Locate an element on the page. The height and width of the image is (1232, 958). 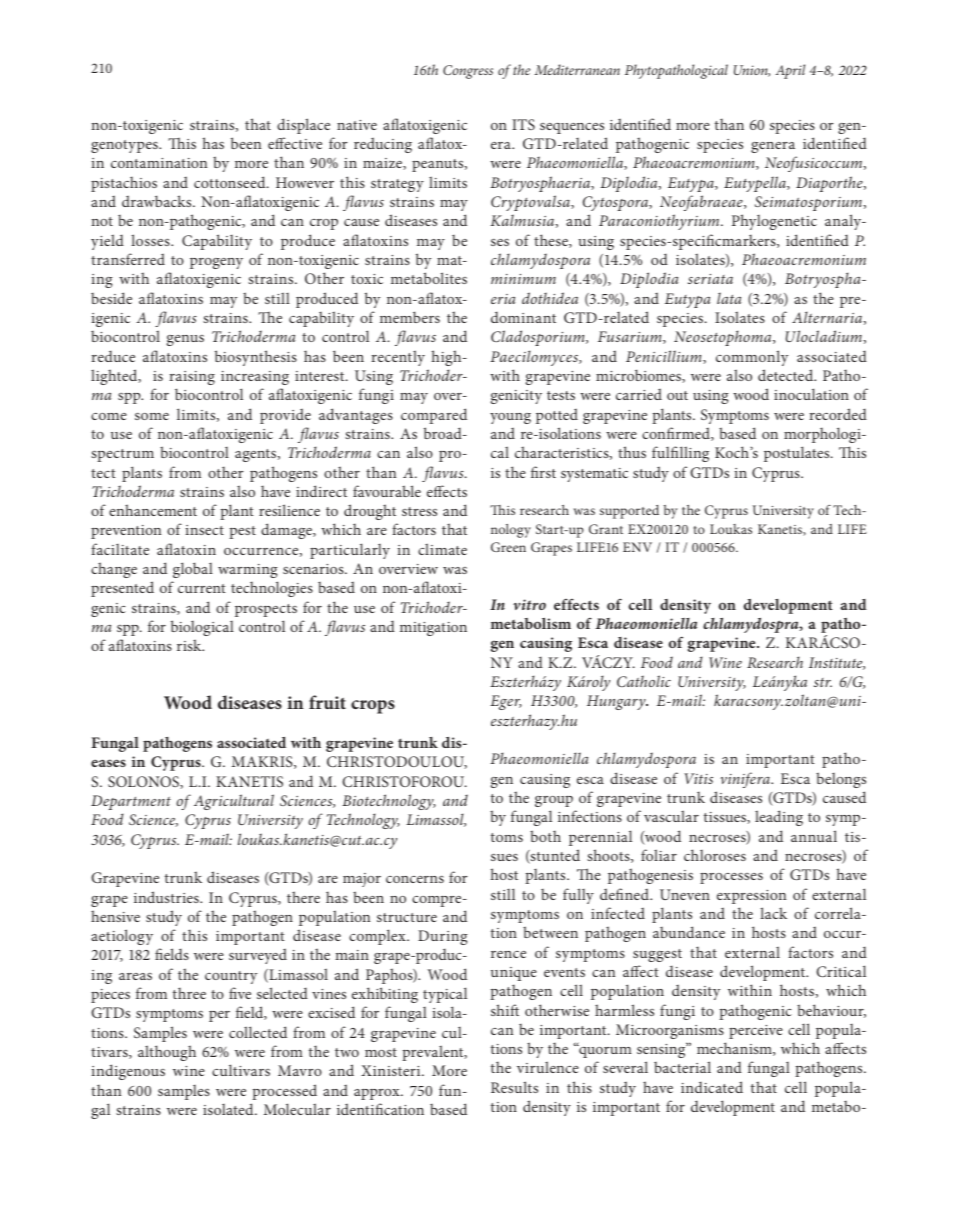
current is located at coordinates (202, 588).
